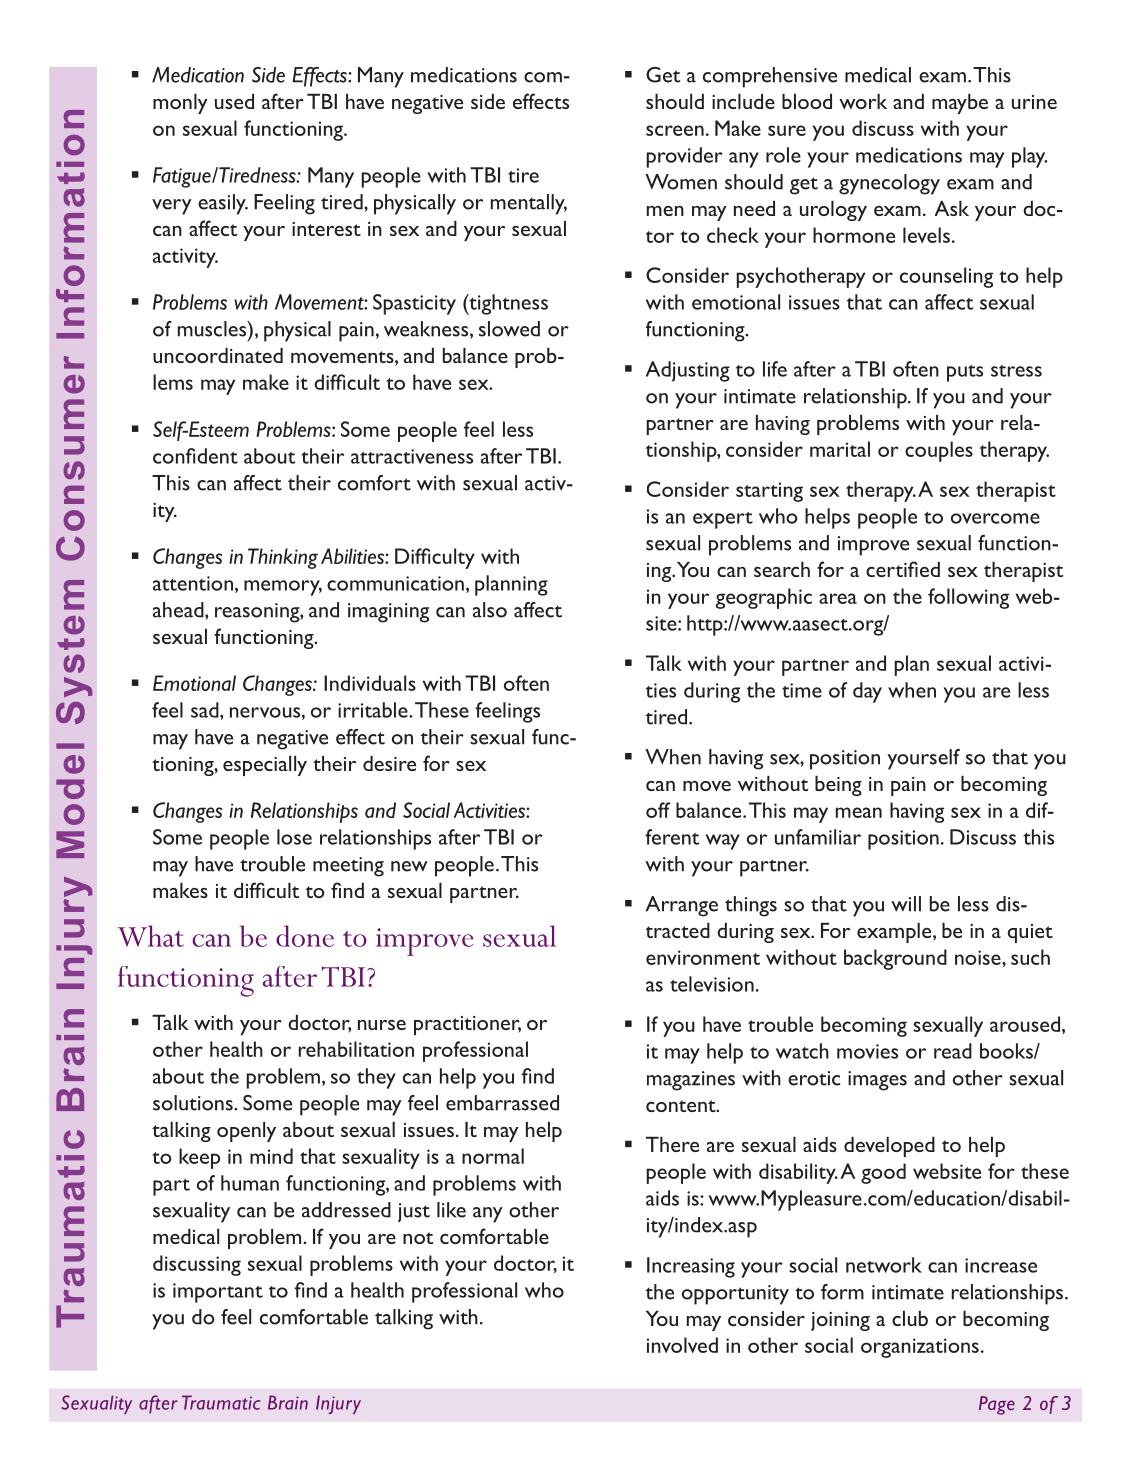  Describe the element at coordinates (195, 456) in the page. I see `confident` at that location.
